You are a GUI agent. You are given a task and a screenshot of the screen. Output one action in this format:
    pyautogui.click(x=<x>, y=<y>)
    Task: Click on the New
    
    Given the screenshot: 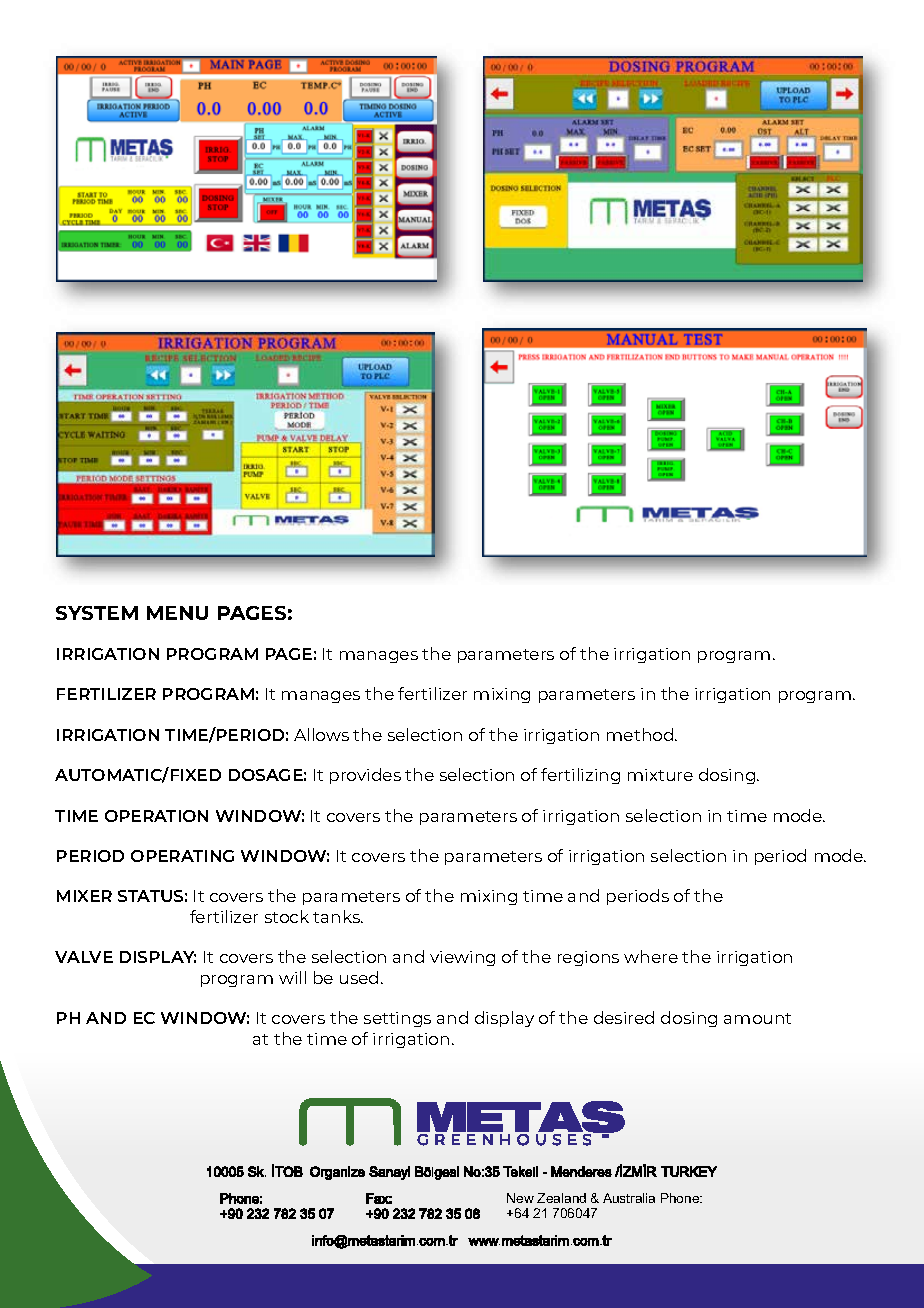 What is the action you would take?
    pyautogui.click(x=520, y=1198)
